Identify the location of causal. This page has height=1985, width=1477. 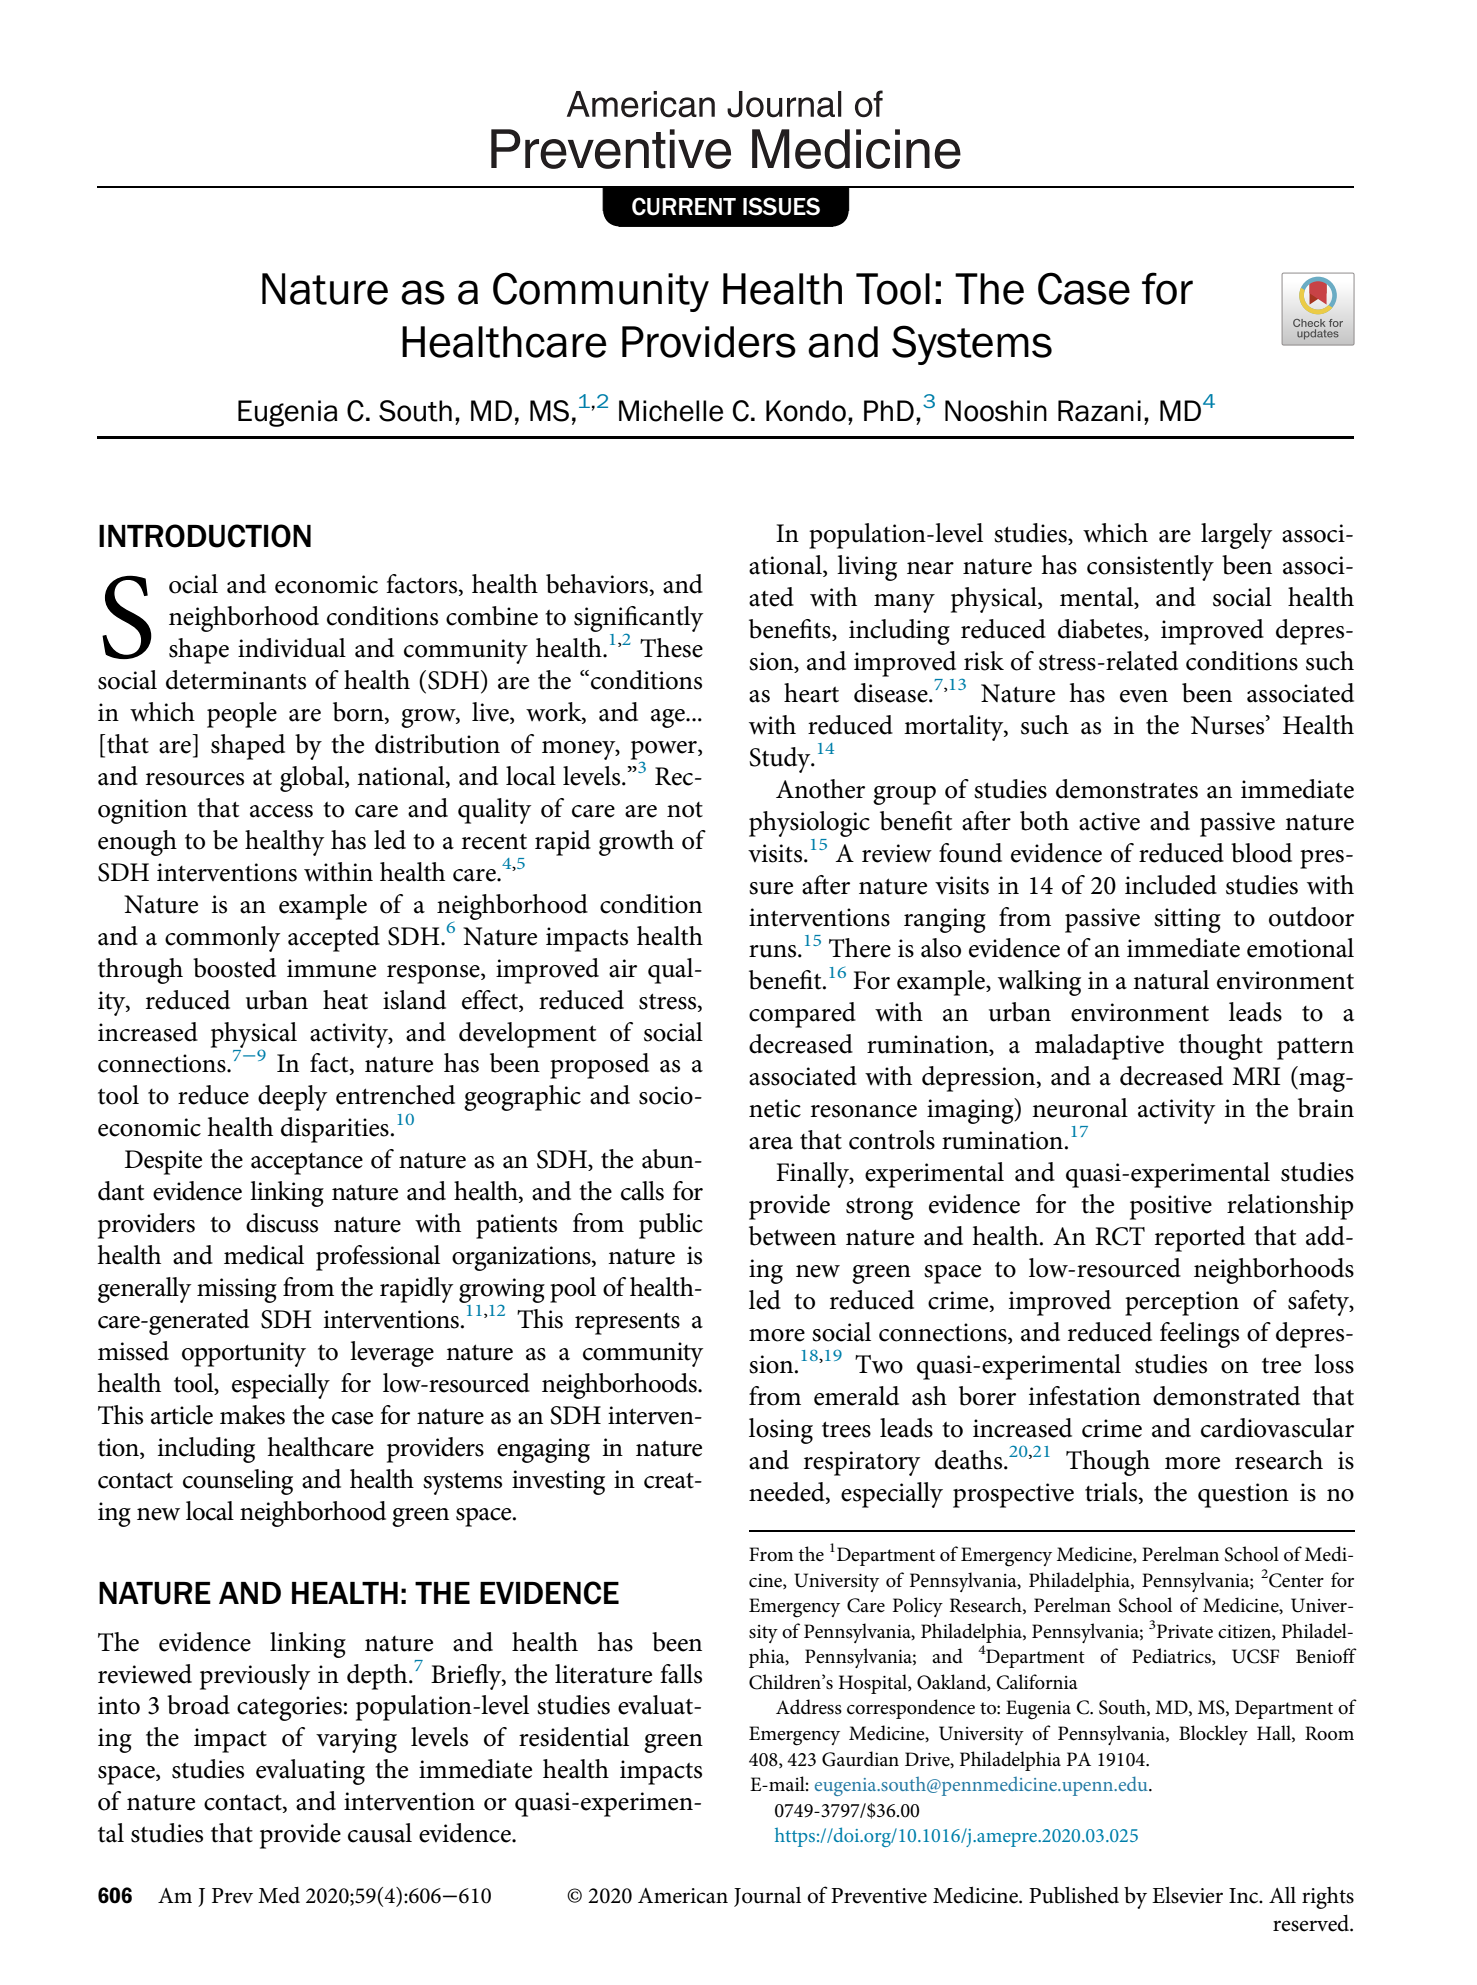
(380, 1833).
